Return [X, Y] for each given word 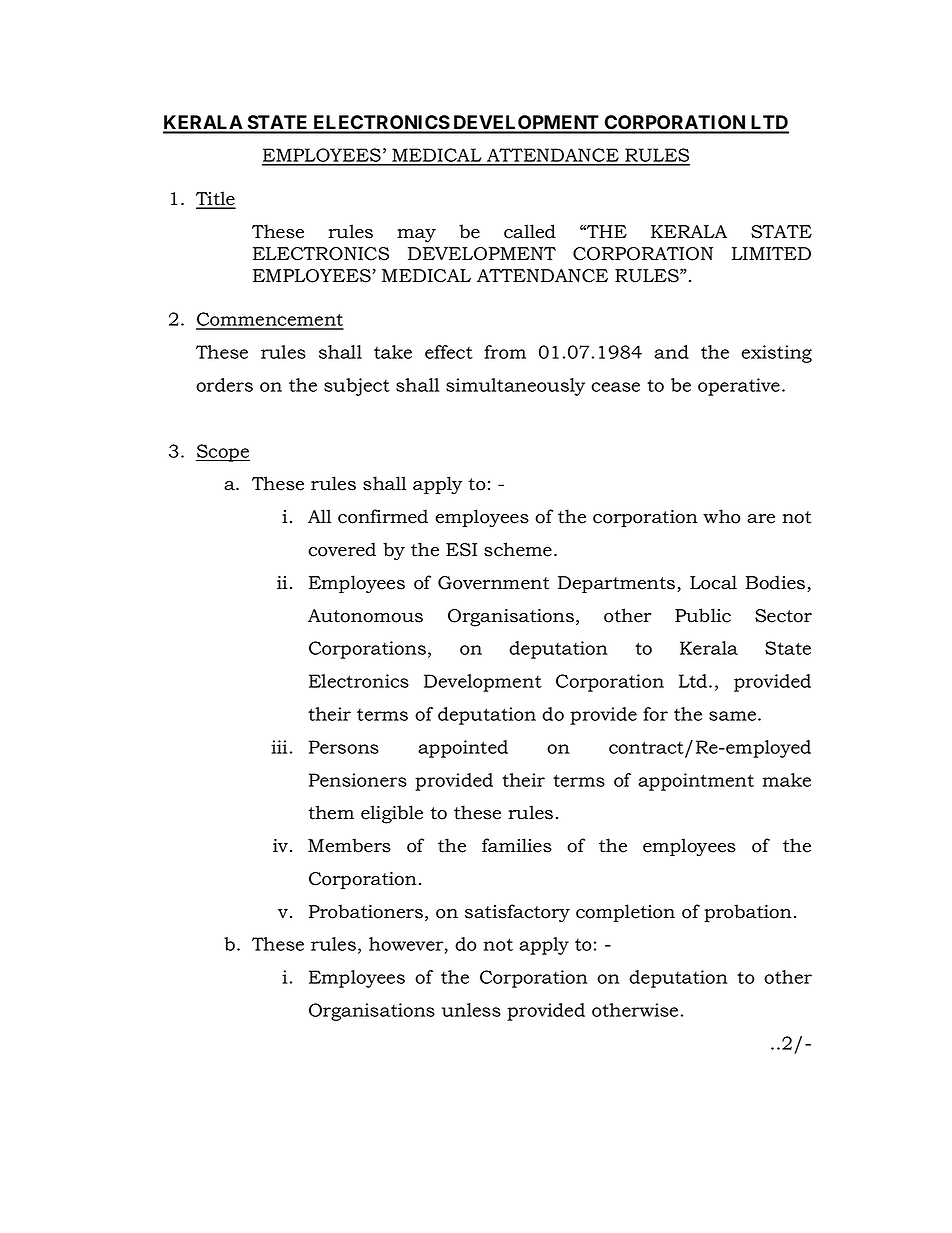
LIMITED [771, 253]
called [530, 231]
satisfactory [517, 913]
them [331, 812]
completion [625, 913]
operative [739, 387]
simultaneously [515, 387]
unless [471, 1010]
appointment [696, 782]
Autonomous [365, 616]
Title [216, 199]
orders [224, 385]
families [517, 845]
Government [494, 583]
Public [703, 615]
